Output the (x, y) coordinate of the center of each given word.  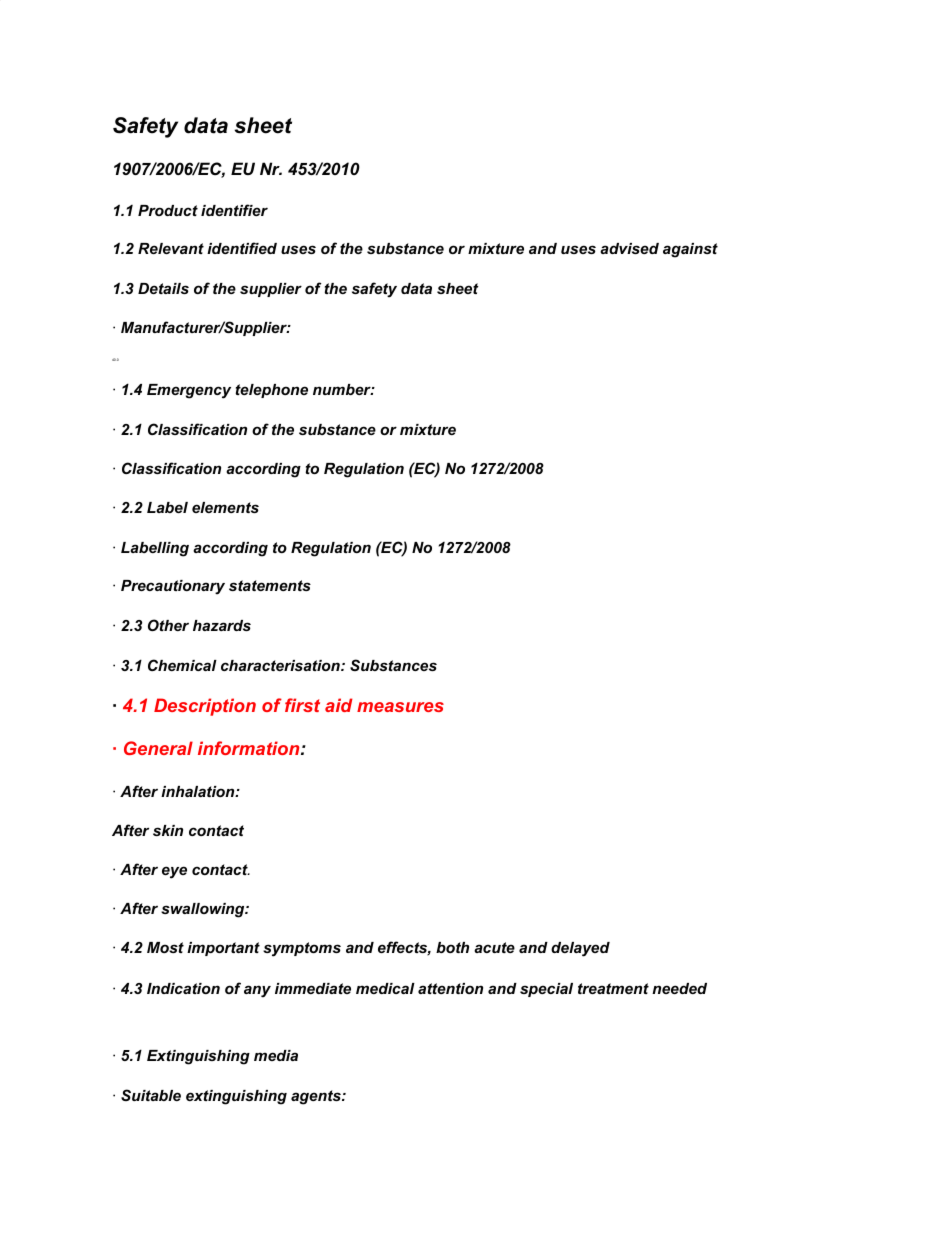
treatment (613, 988)
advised (629, 248)
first (302, 705)
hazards (222, 625)
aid (339, 705)
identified (242, 248)
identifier (234, 210)
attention (450, 988)
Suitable (151, 1095)
